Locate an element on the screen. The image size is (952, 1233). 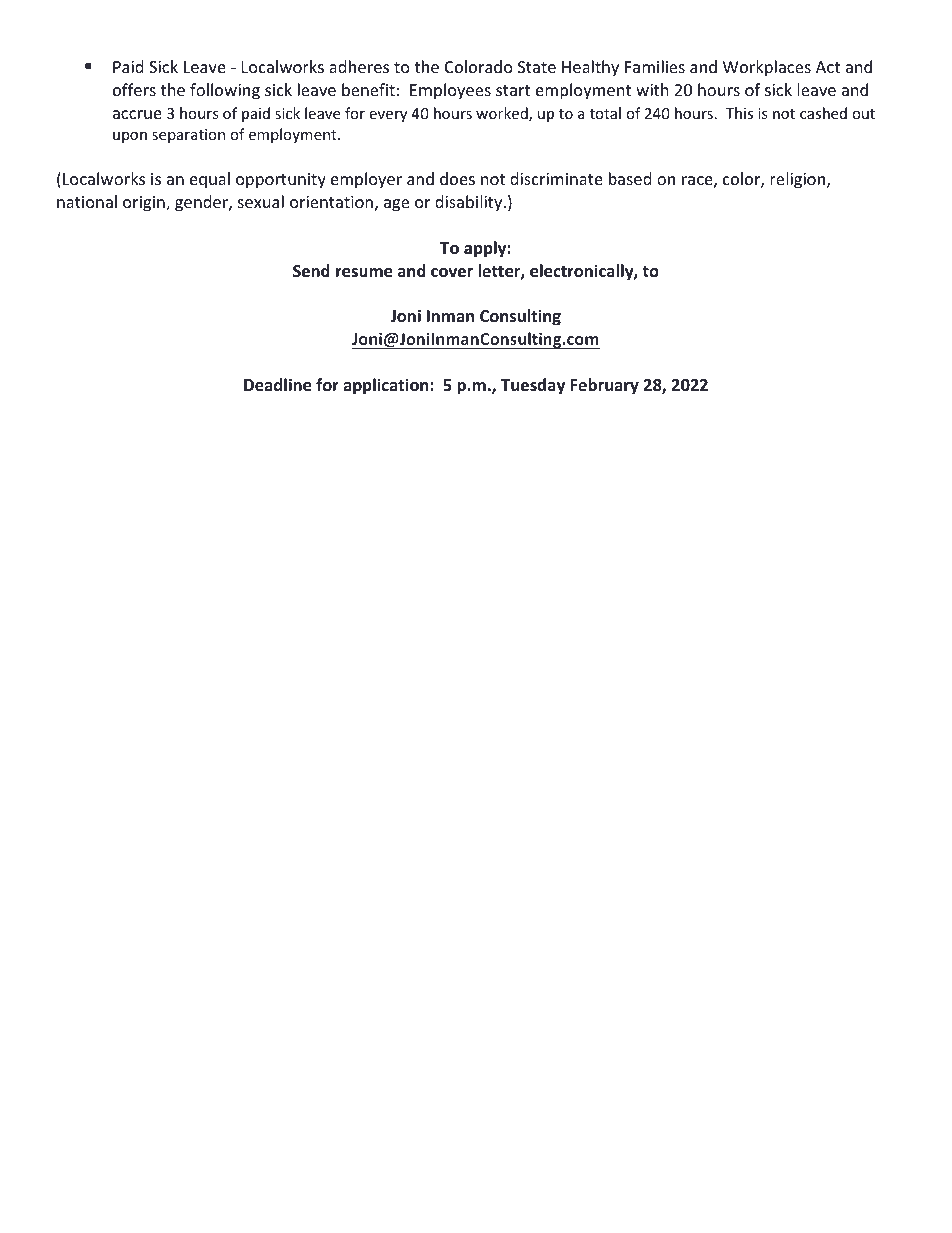
origin is located at coordinates (145, 204).
